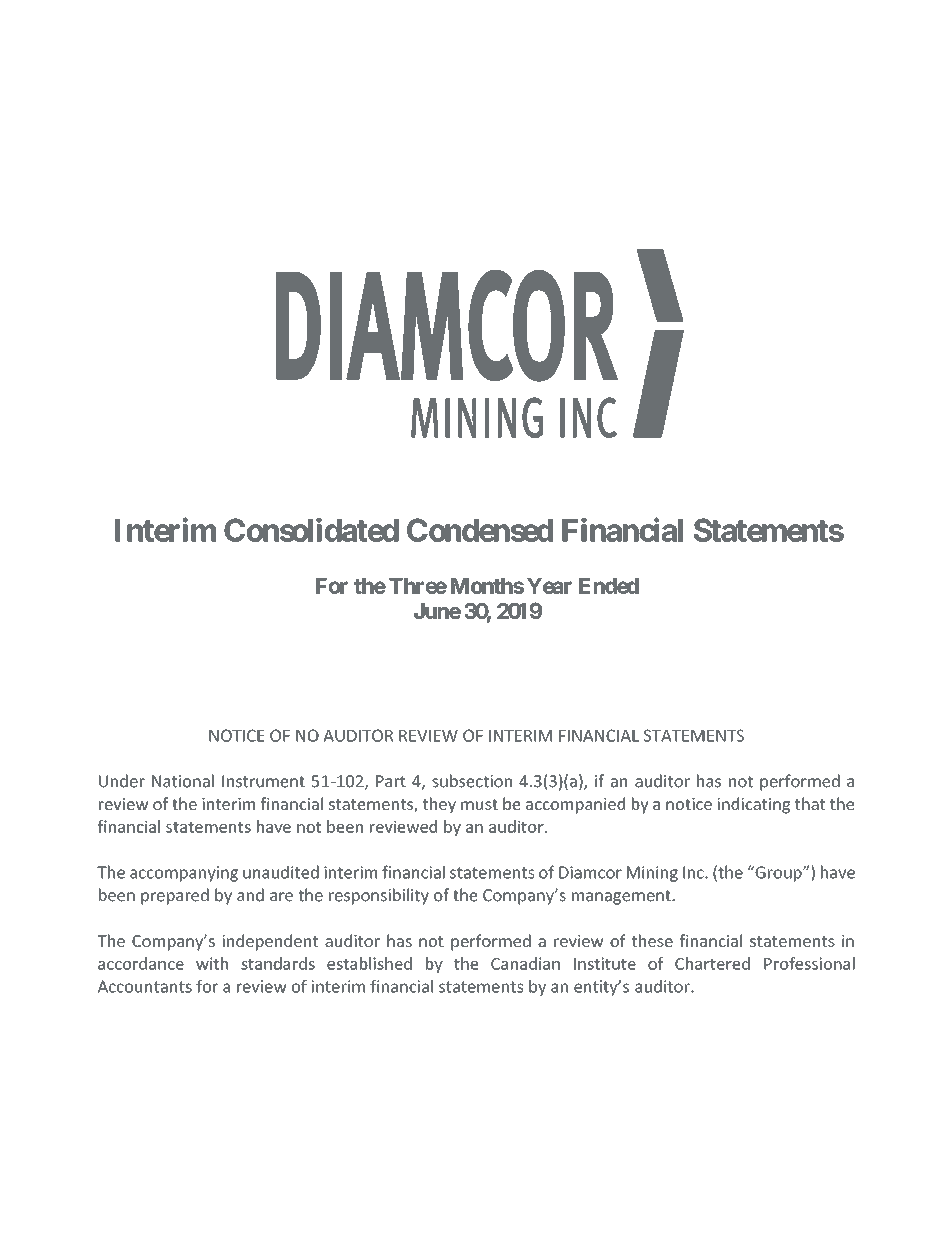  What do you see at coordinates (525, 963) in the document?
I see `Canadian` at bounding box center [525, 963].
